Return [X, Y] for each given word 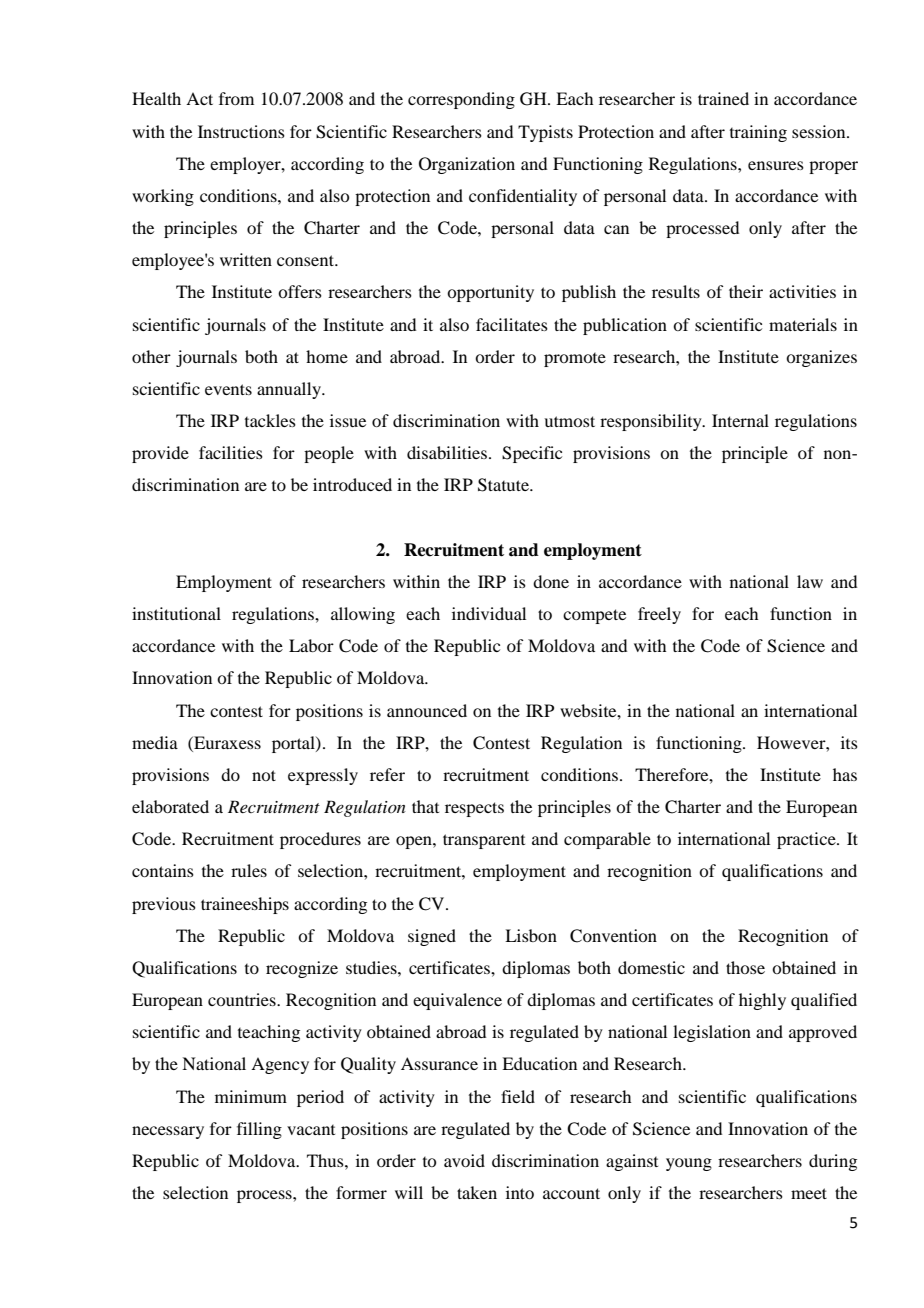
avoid [464, 1160]
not [264, 775]
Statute [504, 485]
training [758, 133]
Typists [545, 133]
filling [259, 1130]
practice [807, 840]
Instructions [241, 131]
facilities [231, 452]
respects [474, 809]
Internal [740, 420]
